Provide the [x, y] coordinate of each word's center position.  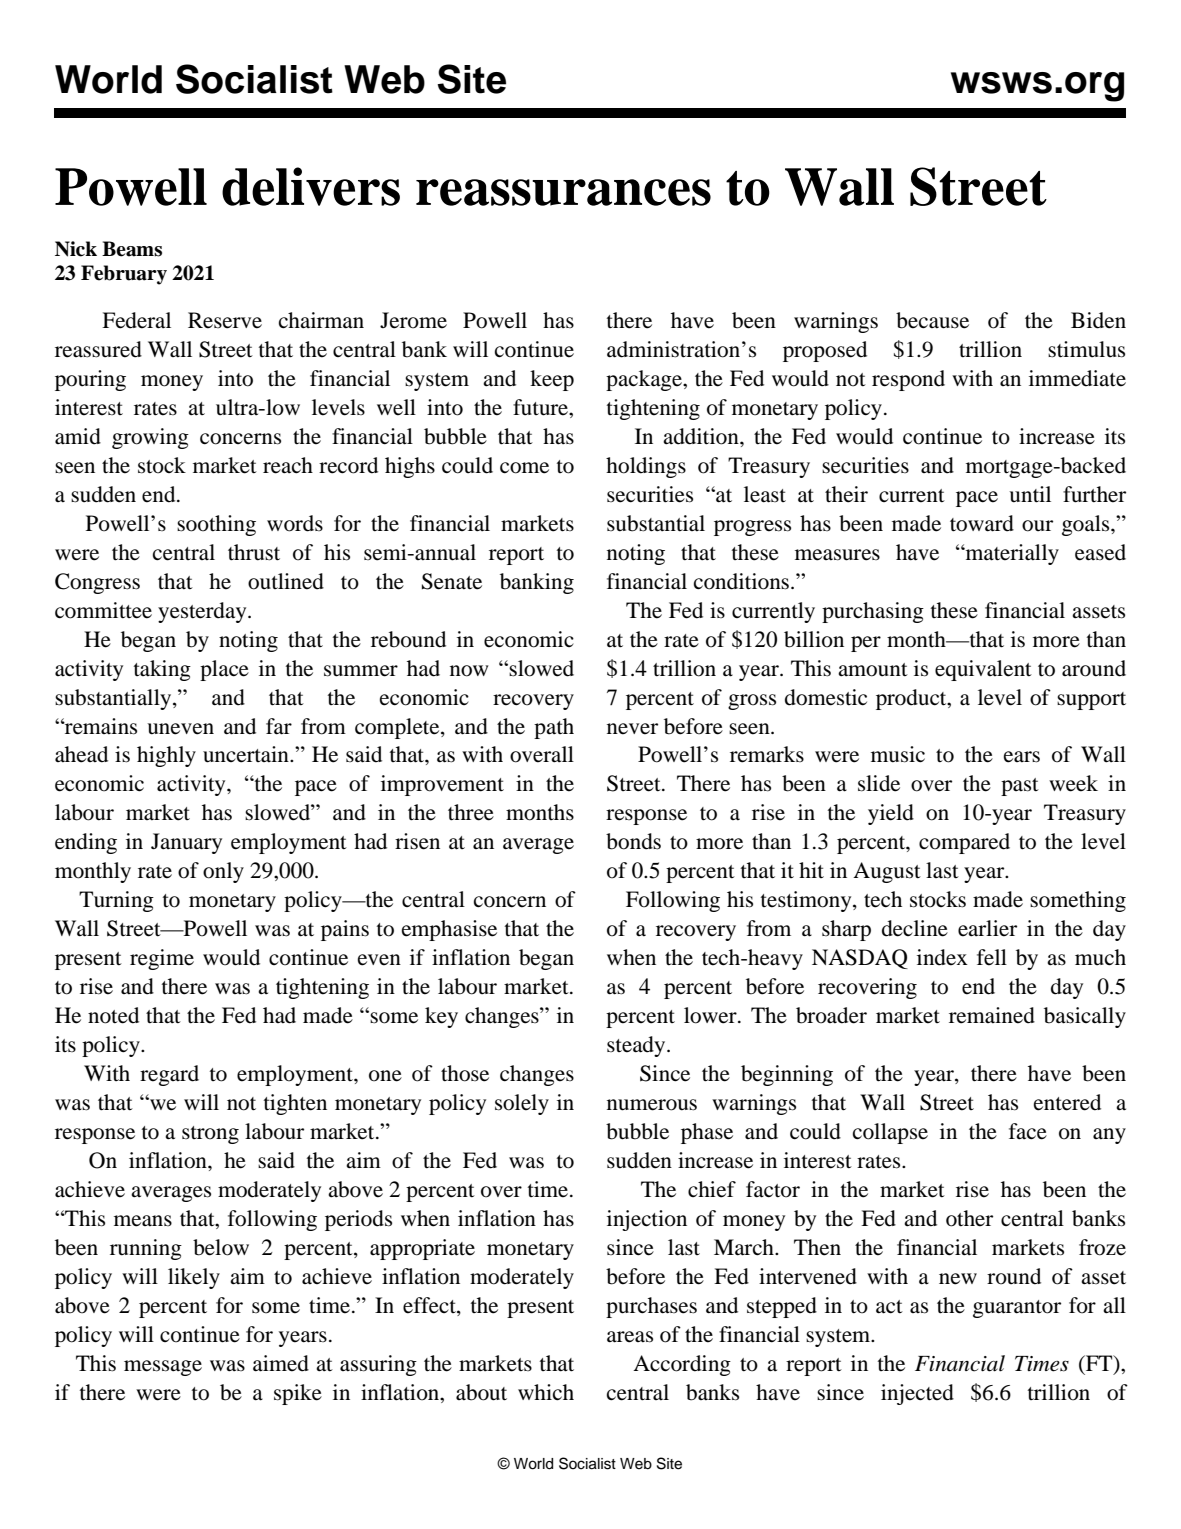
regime [162, 959]
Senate [452, 581]
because [932, 320]
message [163, 1368]
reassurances [563, 192]
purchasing [873, 612]
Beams [132, 249]
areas [630, 1337]
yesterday [203, 612]
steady [637, 1046]
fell [992, 957]
